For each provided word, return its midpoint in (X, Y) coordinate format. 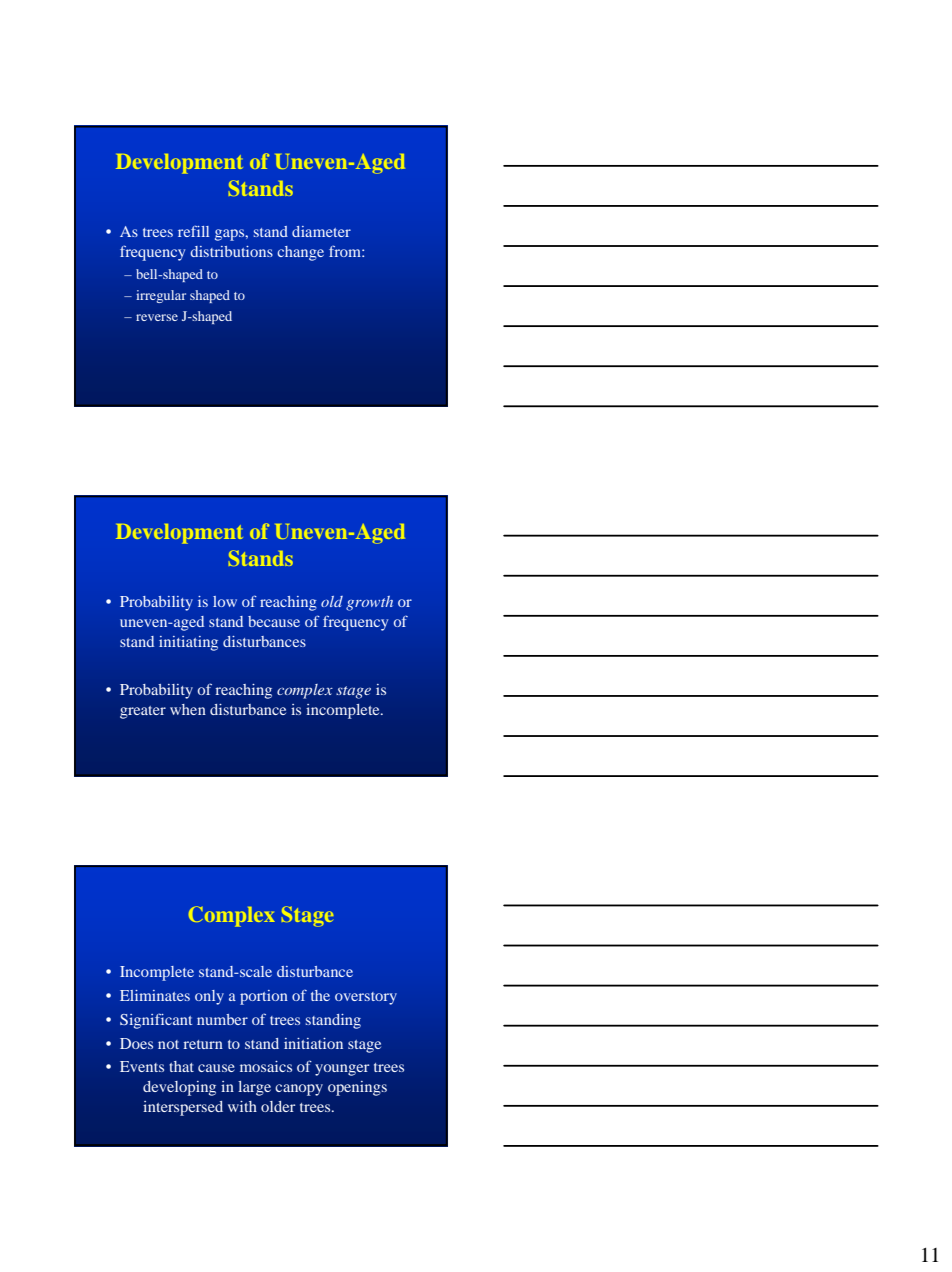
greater (143, 712)
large (254, 1088)
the (320, 995)
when (188, 709)
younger (342, 1070)
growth (369, 603)
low (225, 601)
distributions (231, 251)
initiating (188, 643)
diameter (321, 231)
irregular (161, 296)
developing (179, 1088)
